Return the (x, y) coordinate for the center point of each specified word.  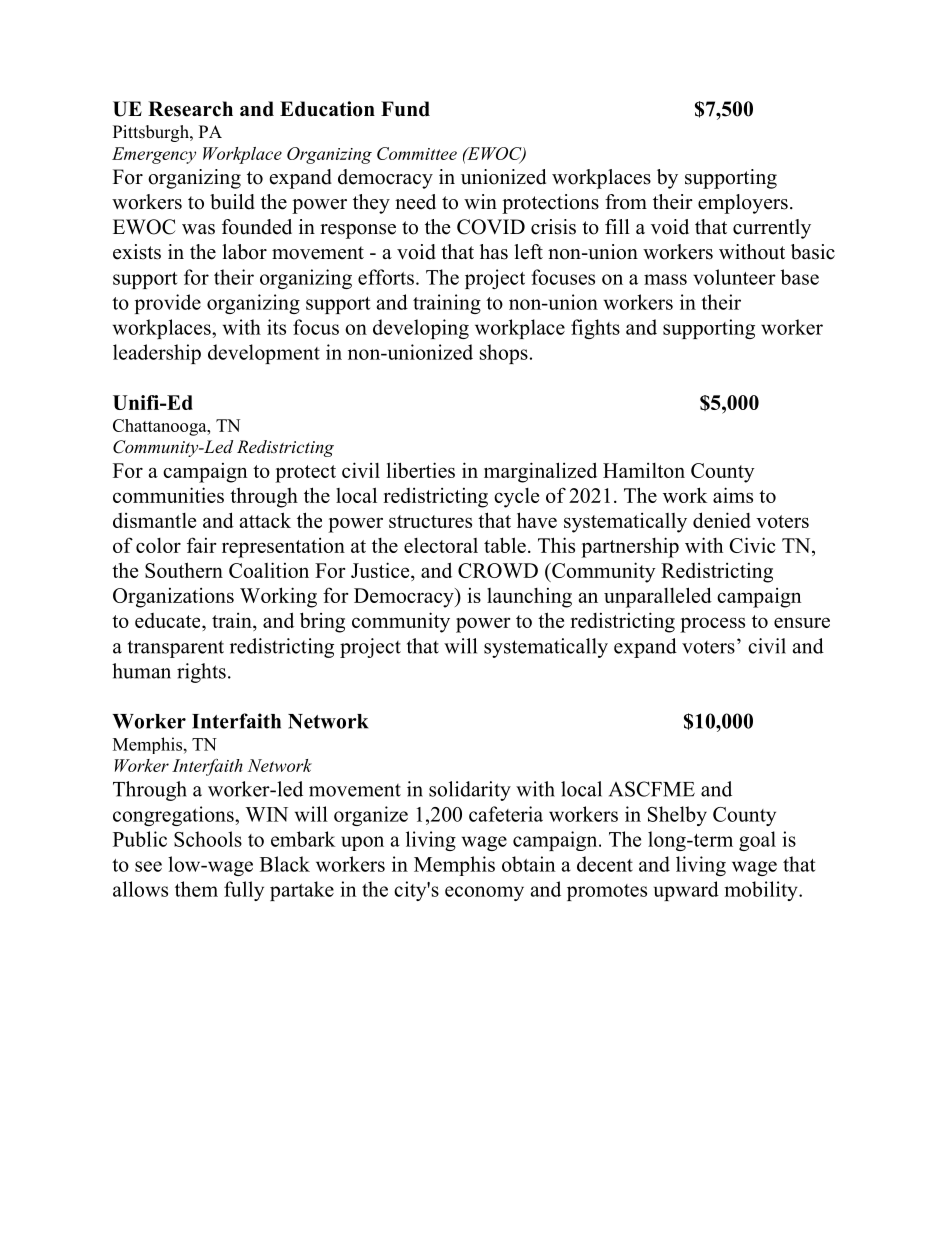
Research (190, 109)
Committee (417, 153)
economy (484, 893)
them (196, 889)
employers (743, 204)
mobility (762, 891)
